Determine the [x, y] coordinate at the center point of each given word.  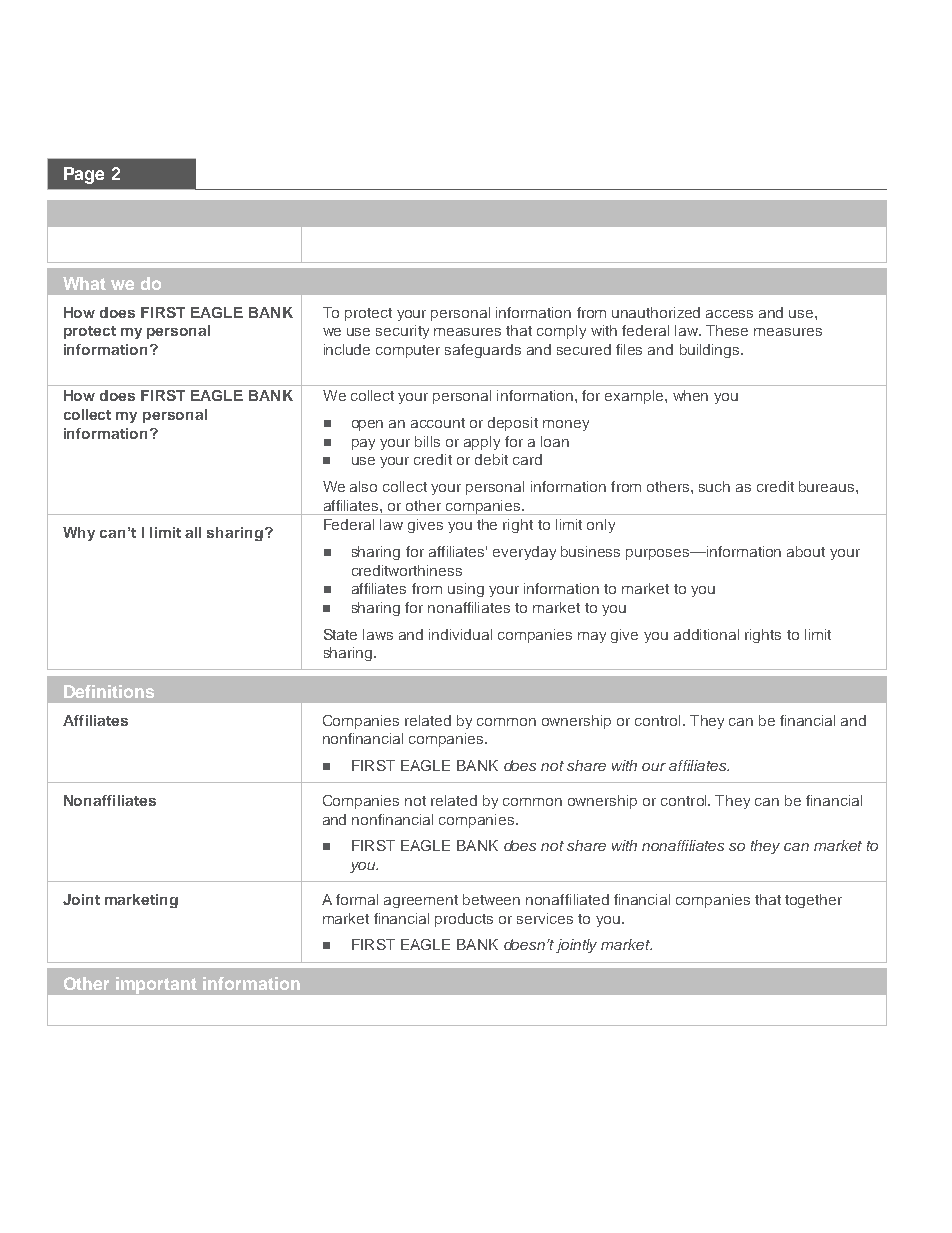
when [690, 395]
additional [706, 634]
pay [363, 444]
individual [460, 634]
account [438, 423]
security [402, 332]
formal [357, 899]
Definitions [109, 691]
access [729, 314]
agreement [421, 901]
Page [84, 175]
